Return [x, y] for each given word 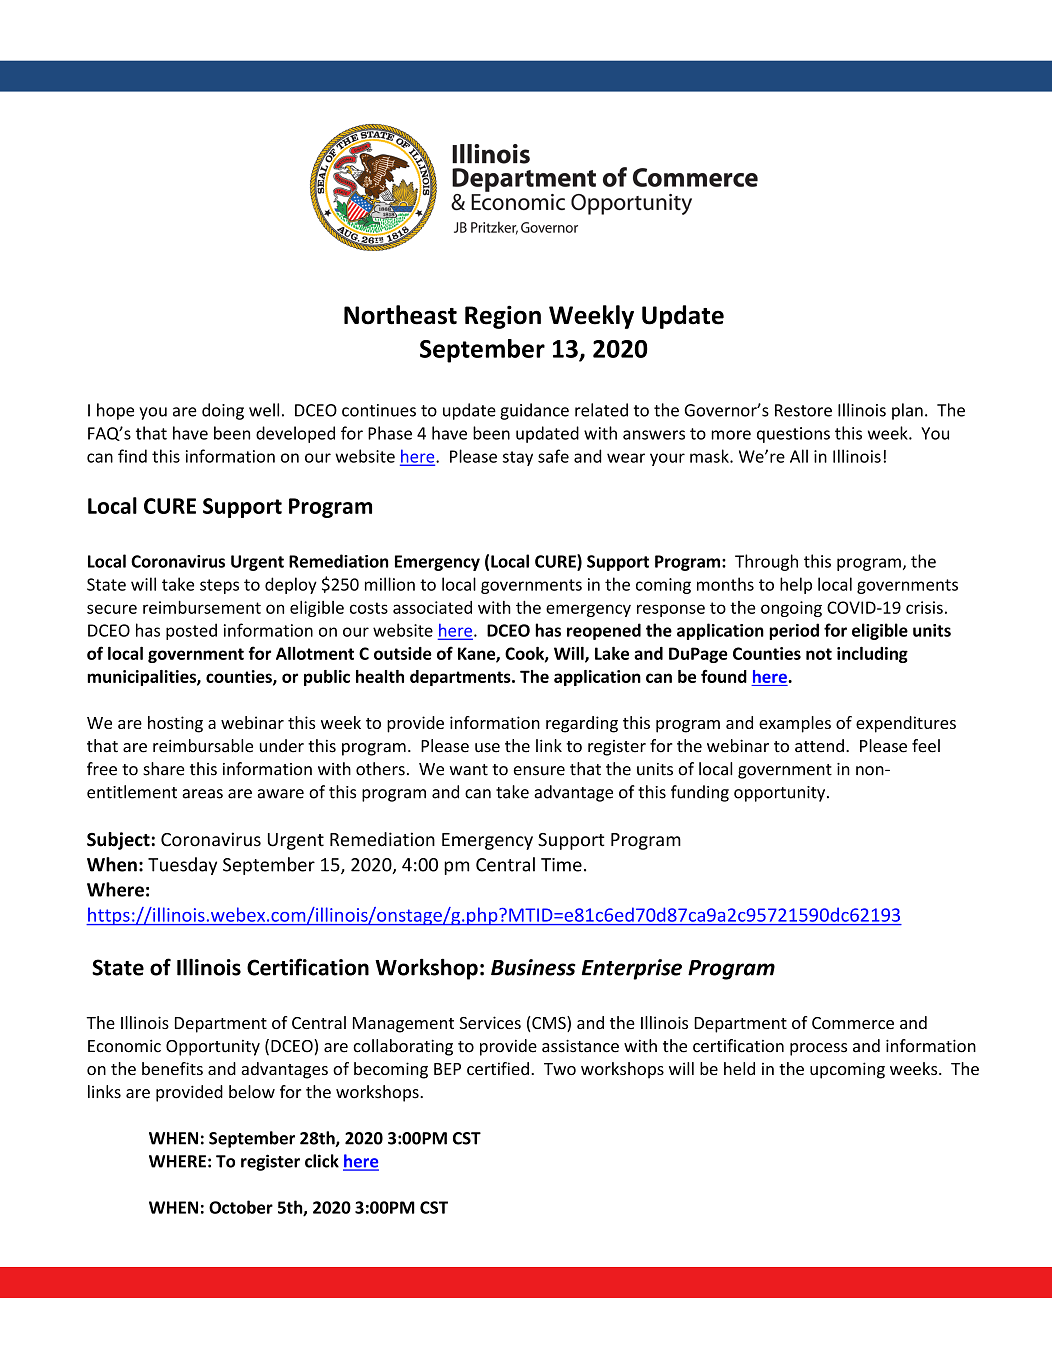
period [794, 631]
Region [503, 317]
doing [223, 411]
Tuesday [182, 866]
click [322, 1161]
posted [191, 631]
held [739, 1068]
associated [432, 607]
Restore [803, 410]
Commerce [853, 1023]
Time [561, 865]
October [241, 1207]
